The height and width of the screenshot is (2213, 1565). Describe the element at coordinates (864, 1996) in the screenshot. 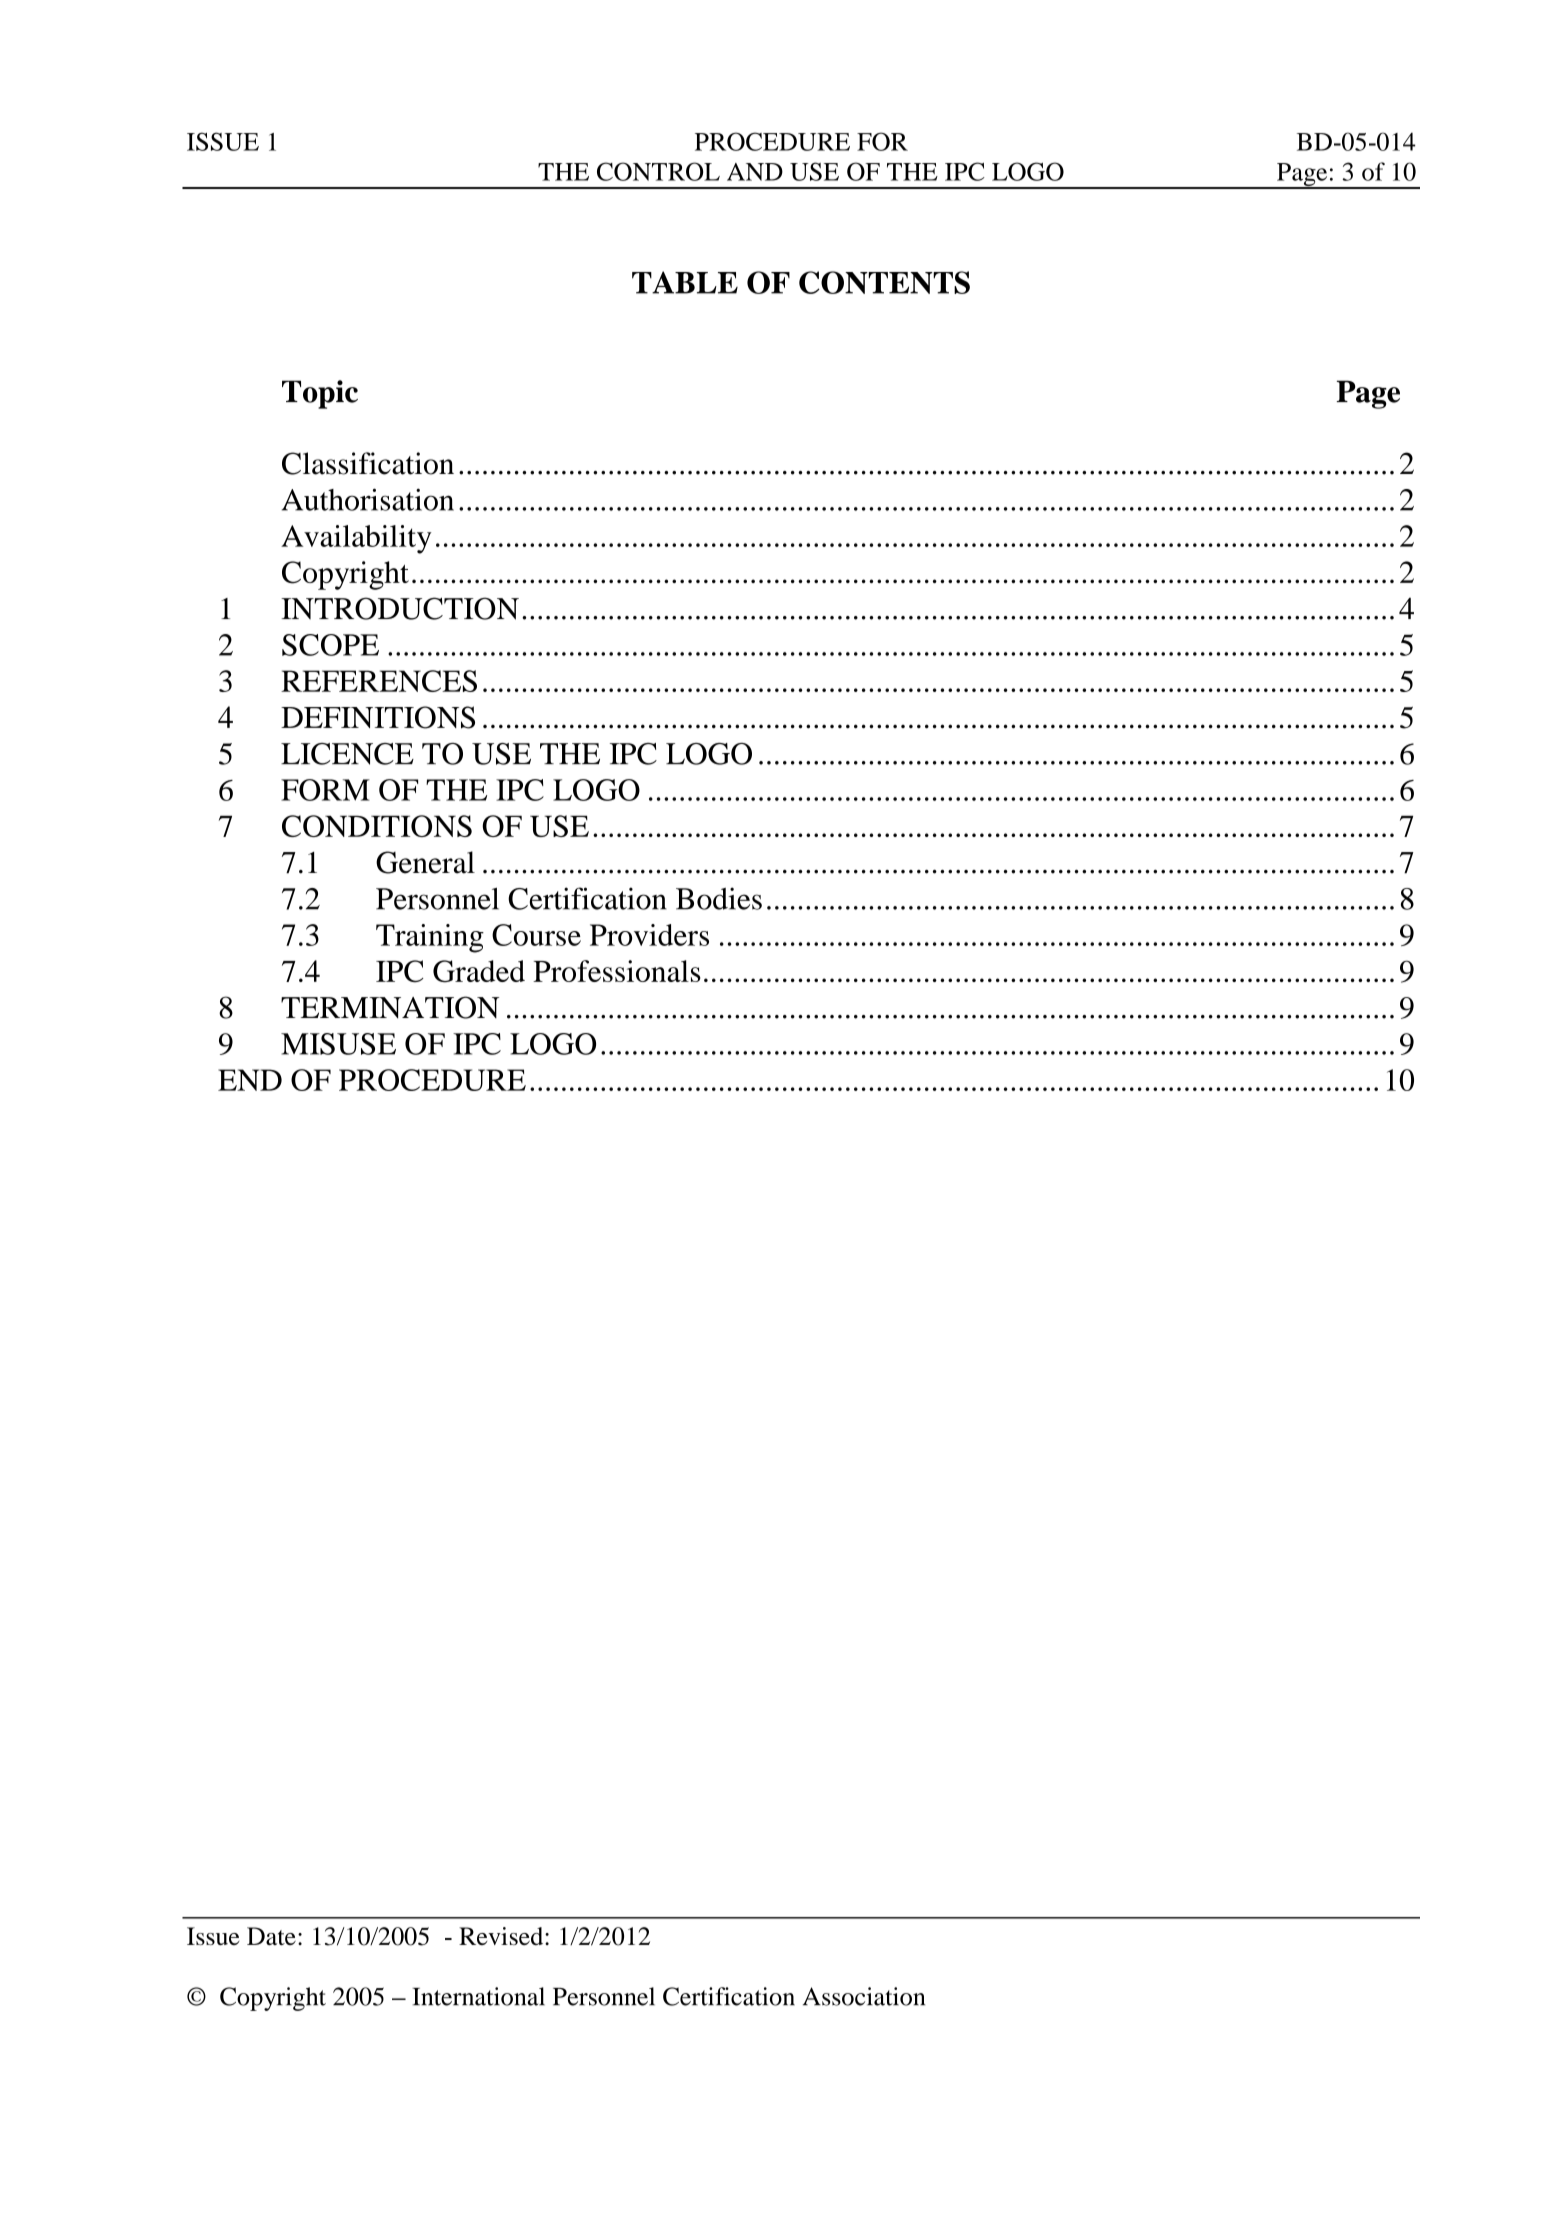

I see `Association` at that location.
